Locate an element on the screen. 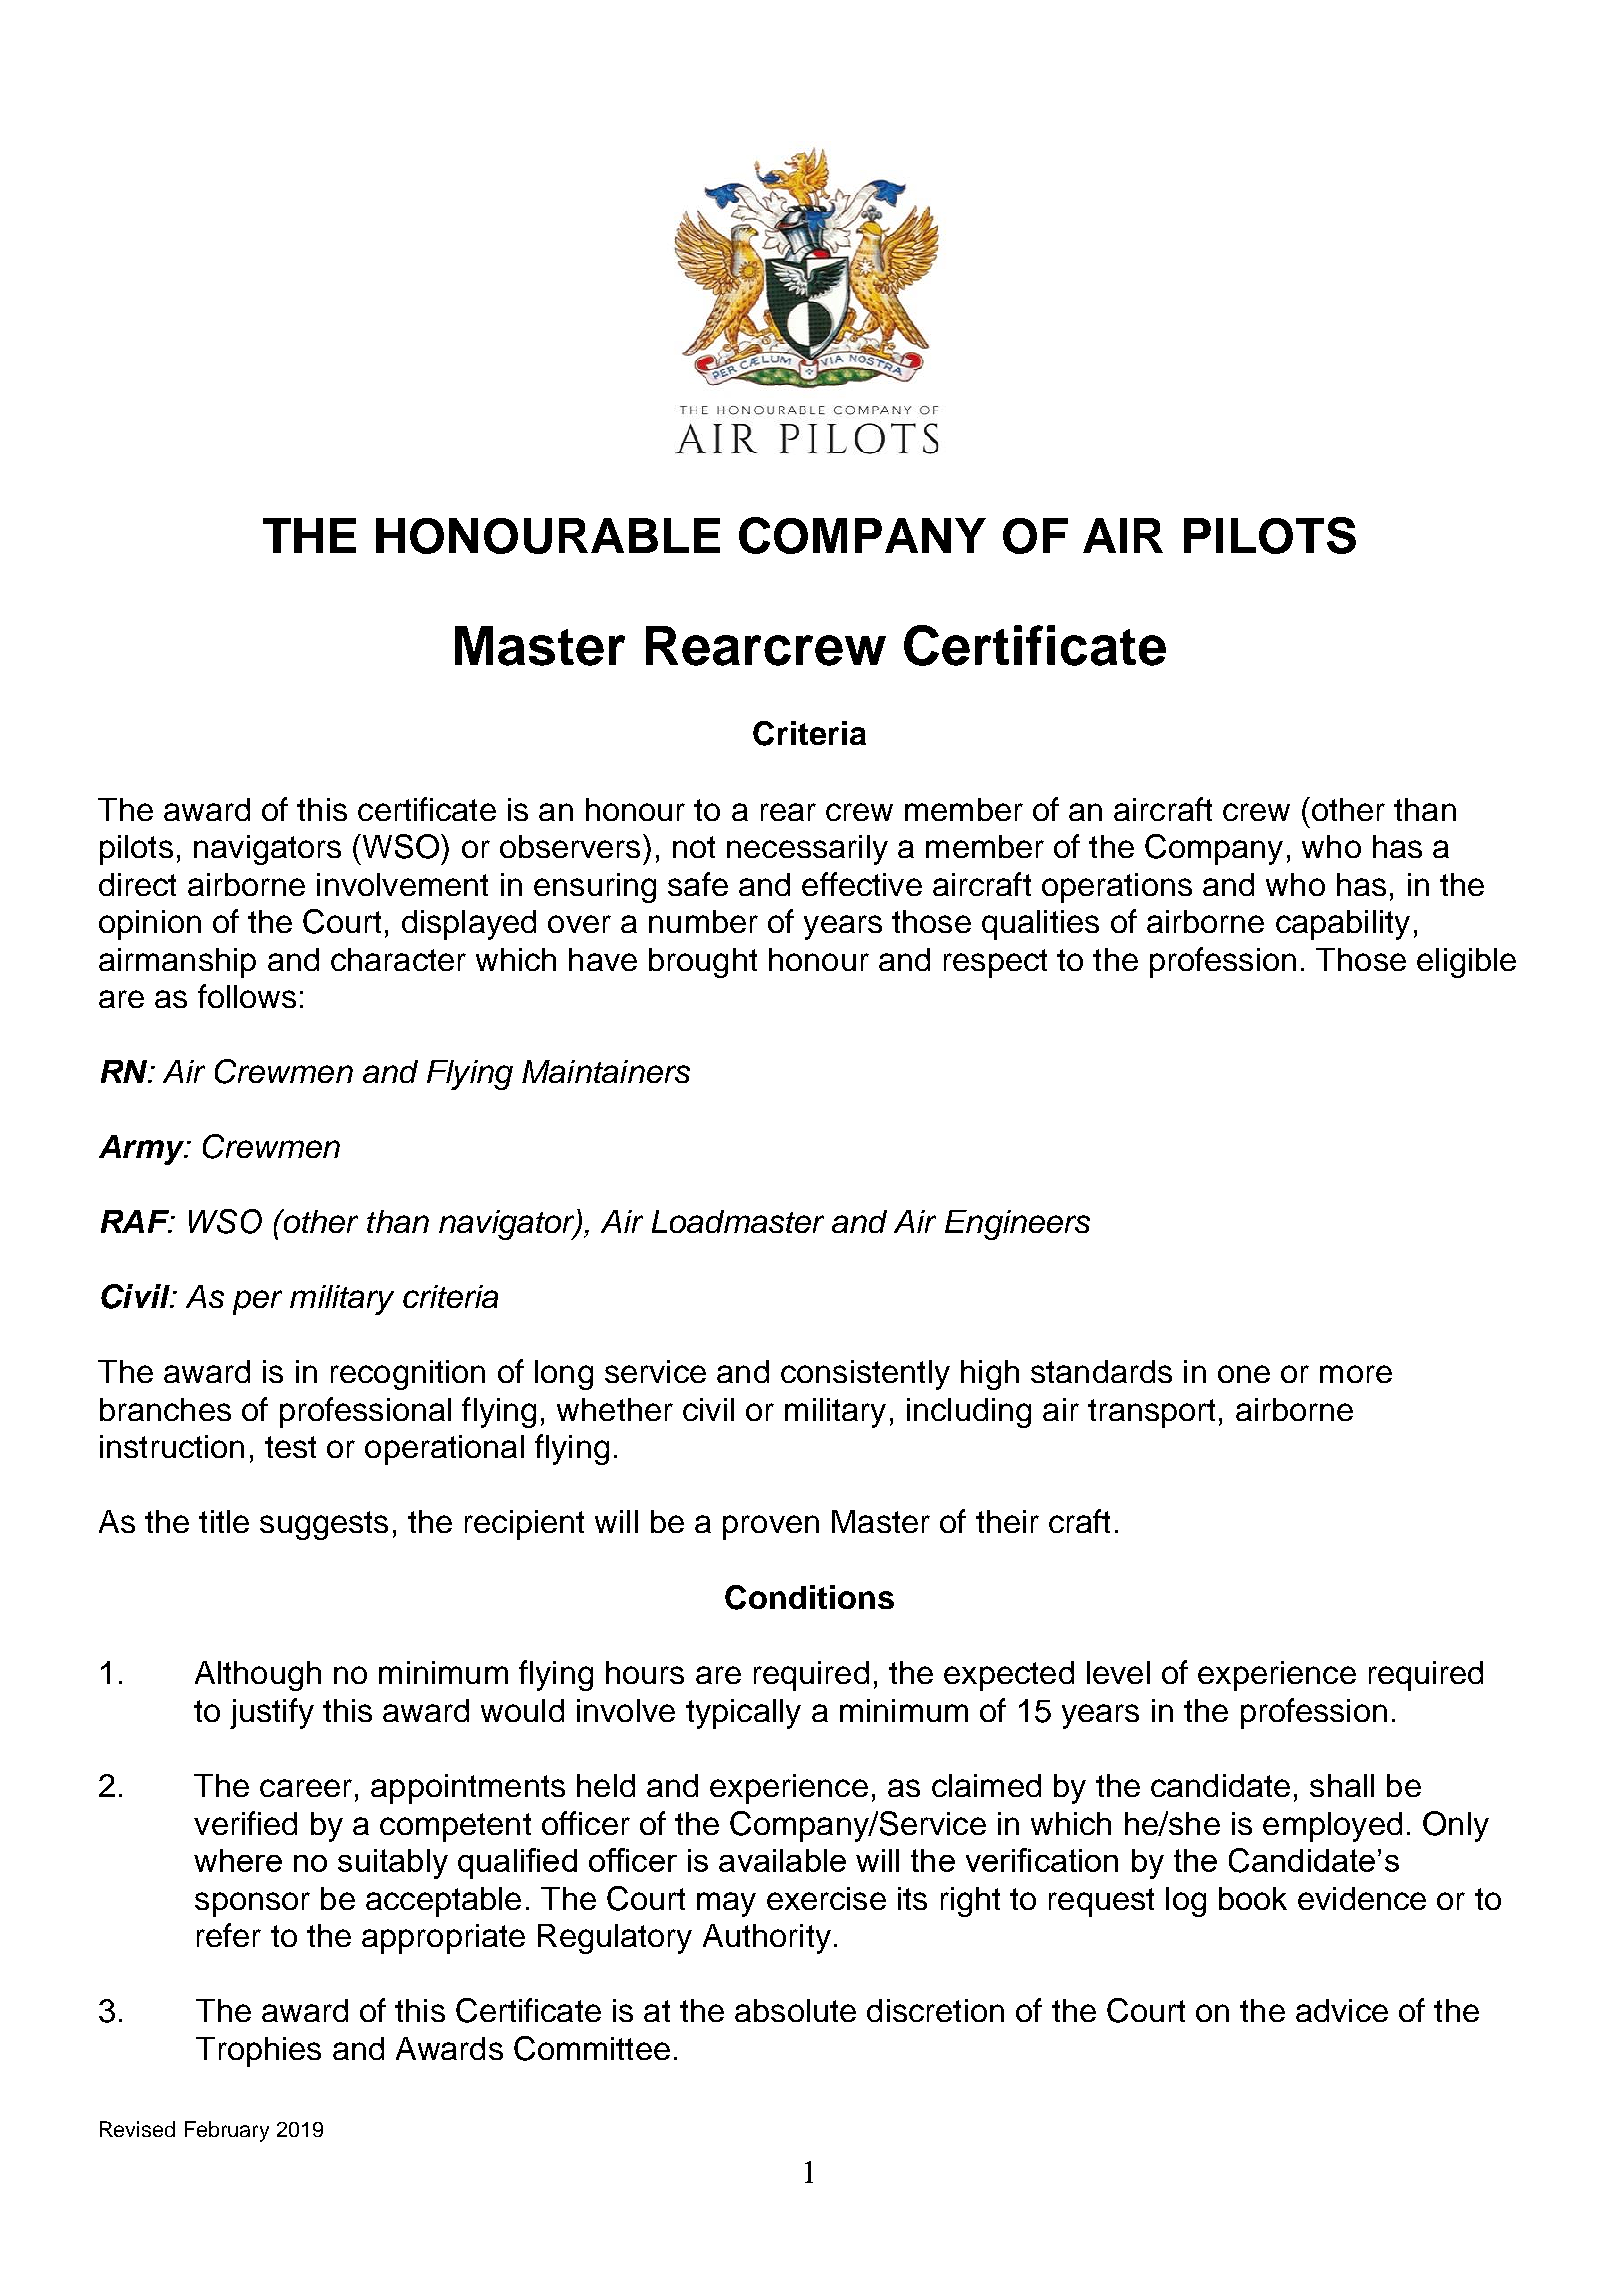  direct is located at coordinates (137, 884).
